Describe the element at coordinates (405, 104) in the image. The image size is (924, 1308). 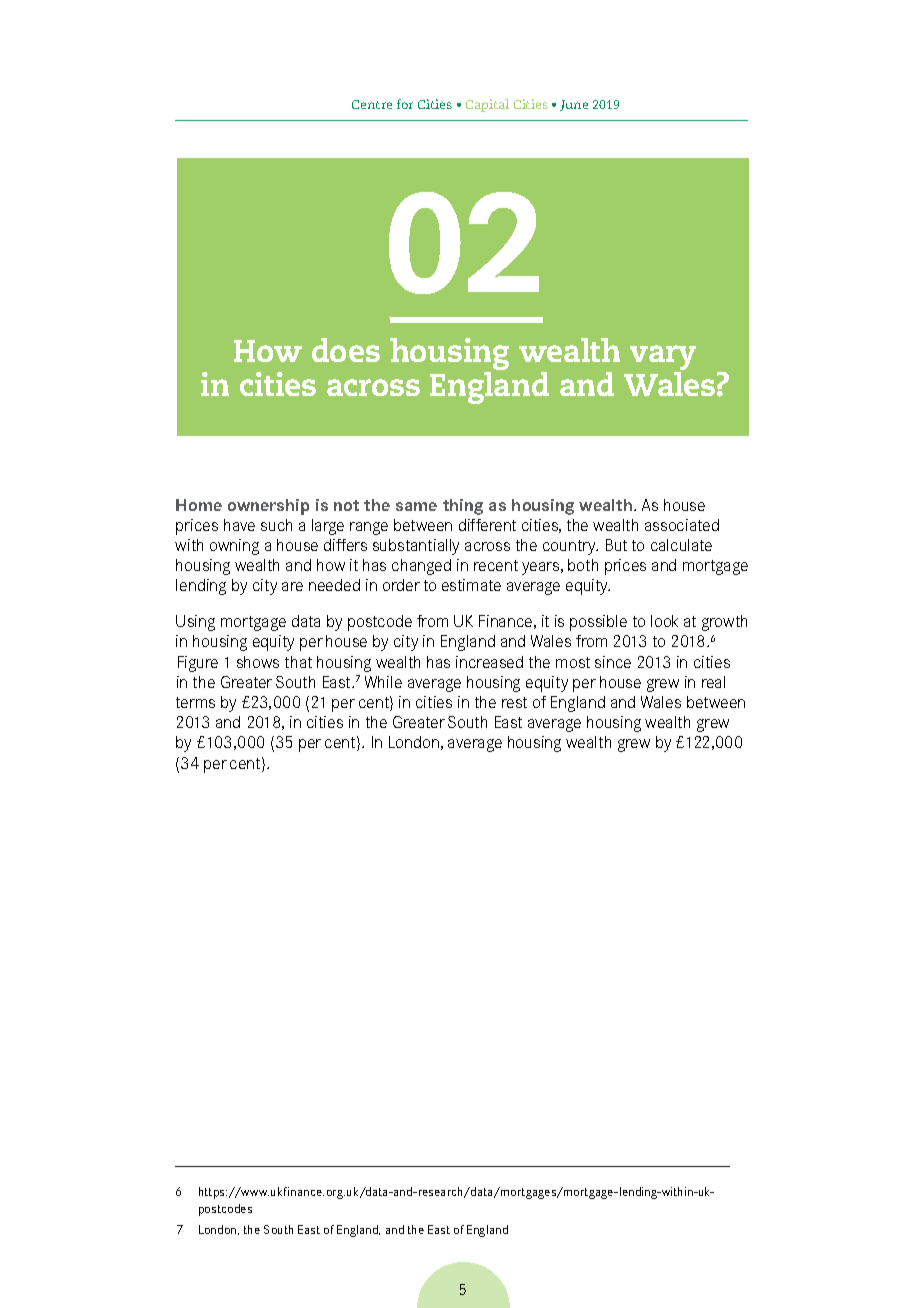
I see `for` at that location.
